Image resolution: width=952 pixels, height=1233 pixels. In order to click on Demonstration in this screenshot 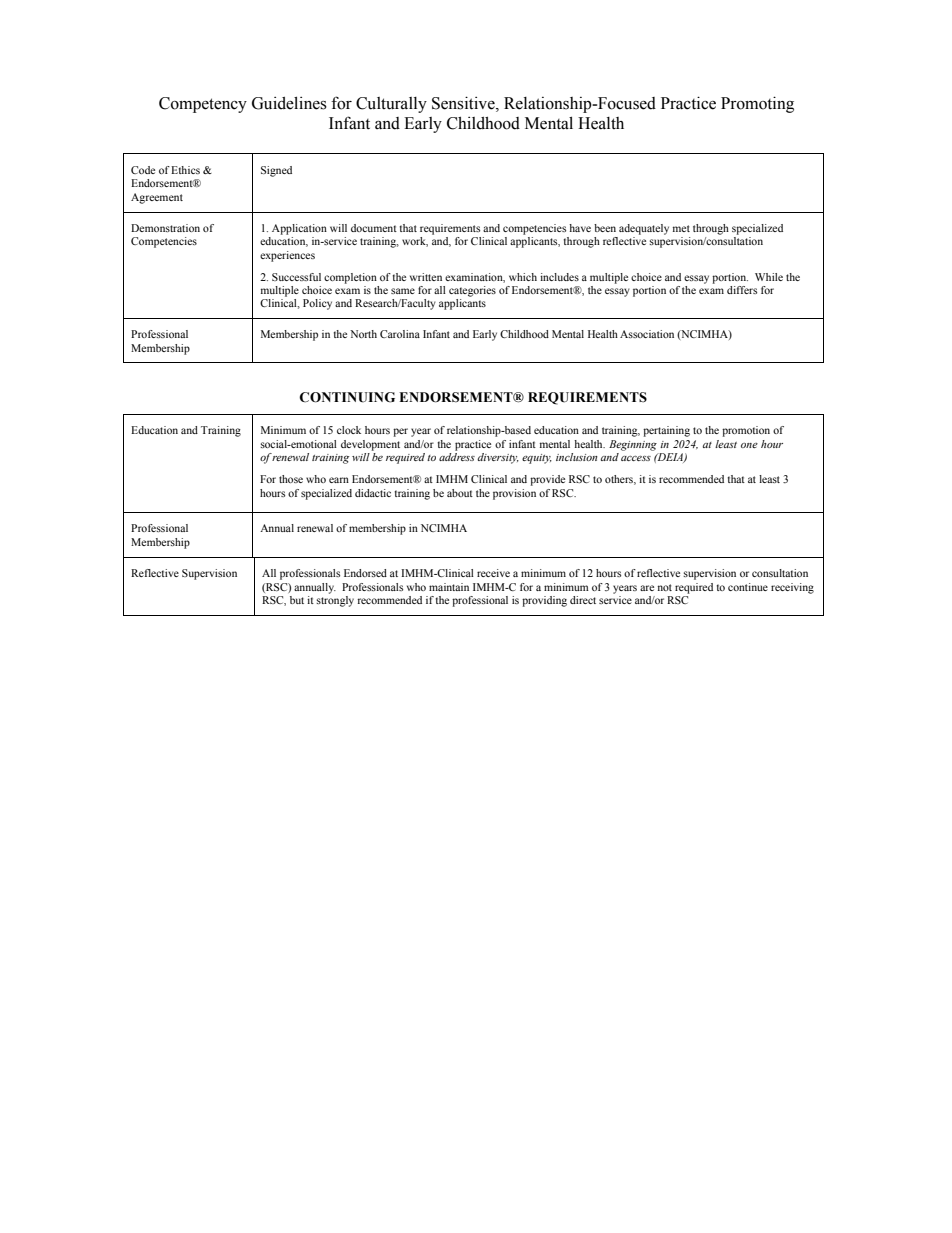, I will do `click(165, 228)`.
